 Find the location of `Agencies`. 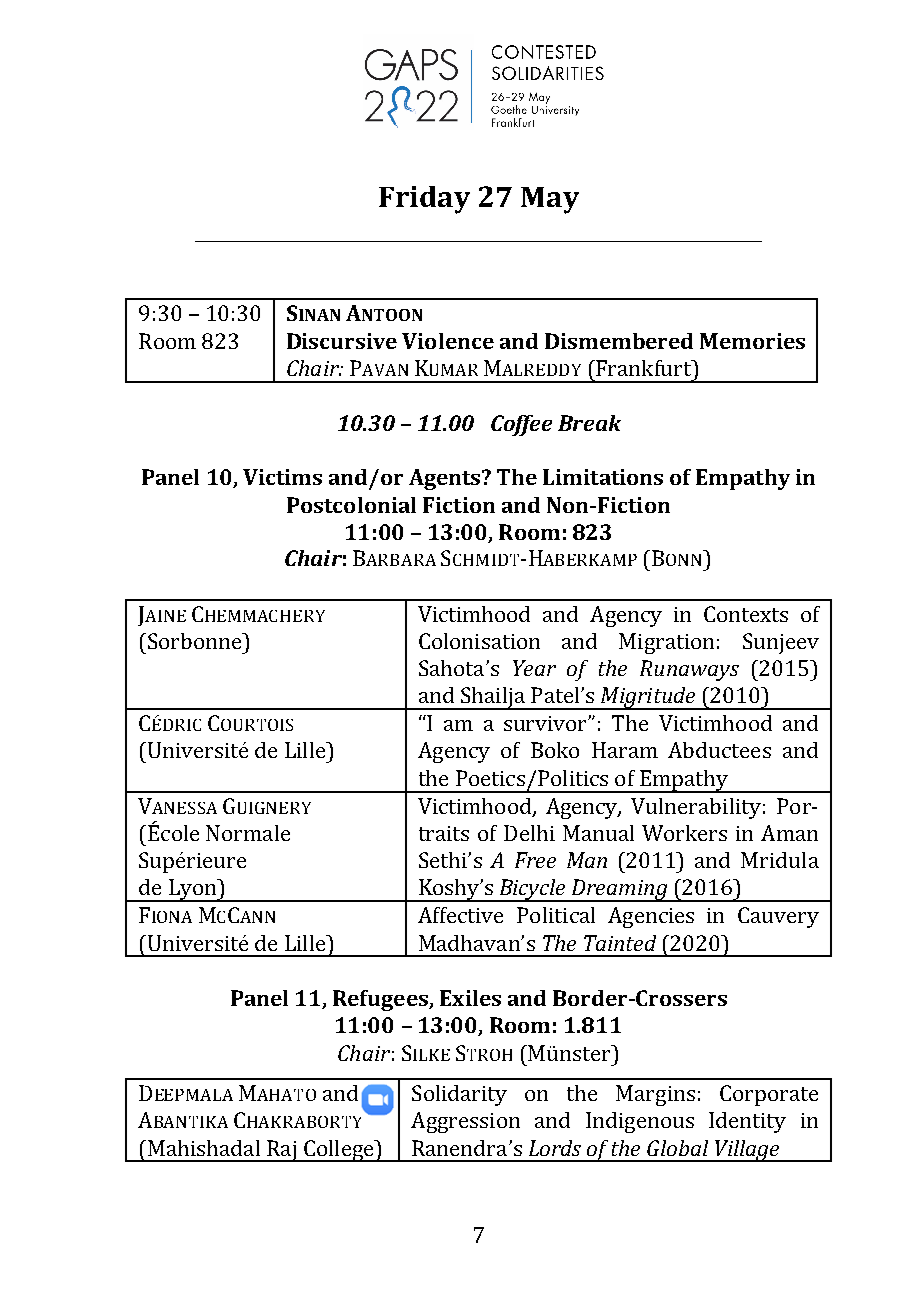

Agencies is located at coordinates (651, 917).
